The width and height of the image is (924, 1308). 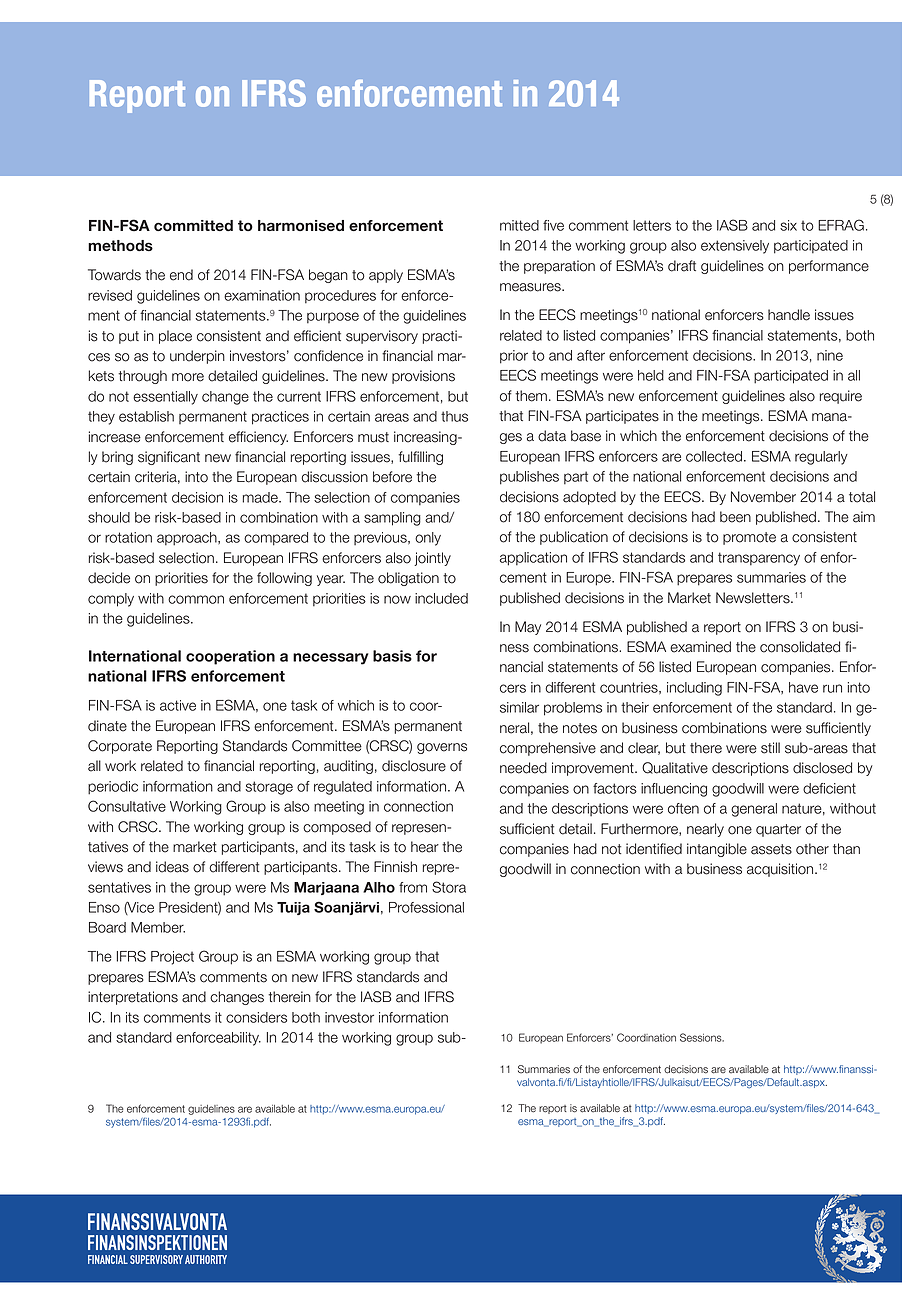 I want to click on end, so click(x=181, y=275).
